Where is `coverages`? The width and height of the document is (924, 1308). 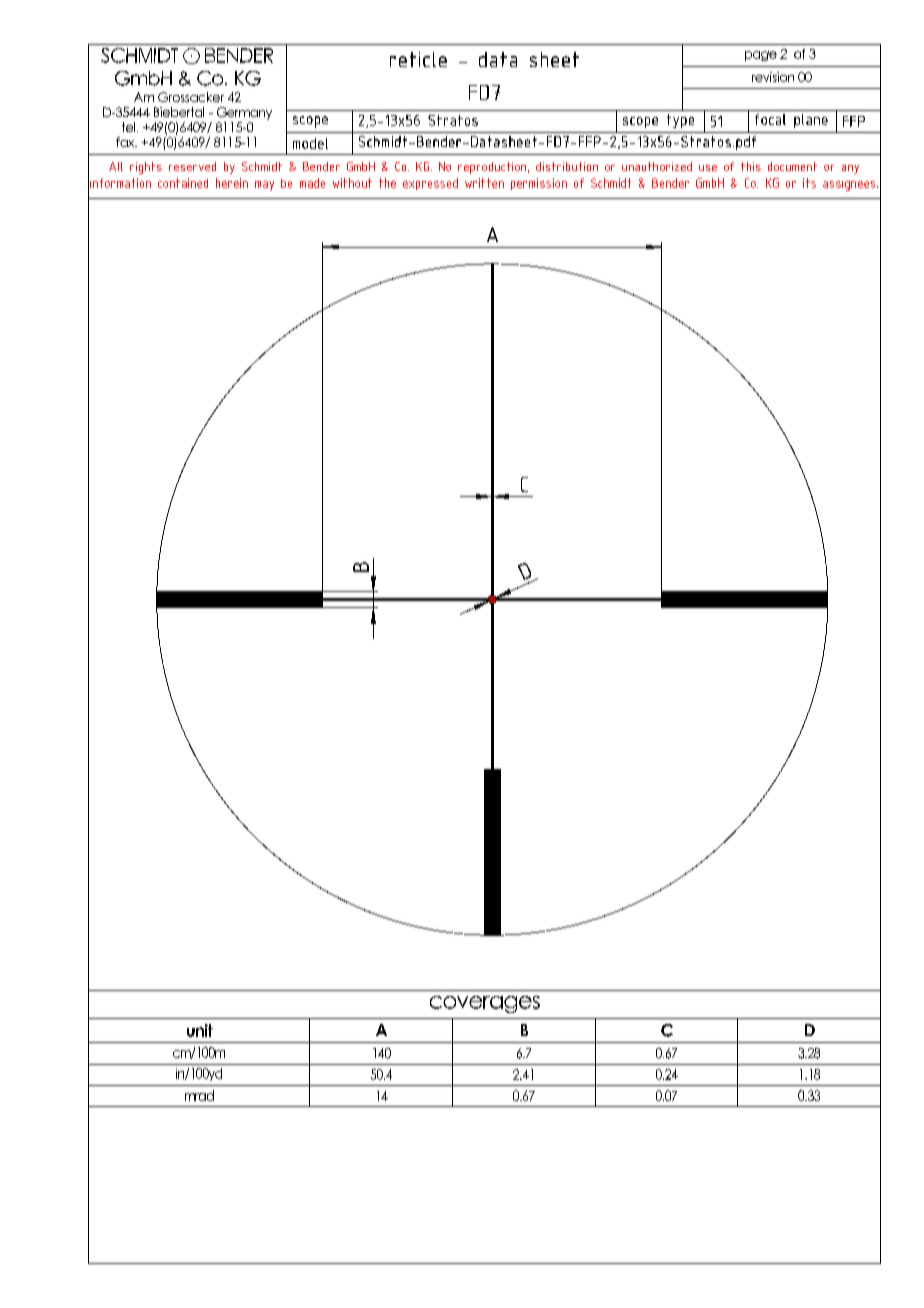 coverages is located at coordinates (485, 1004).
